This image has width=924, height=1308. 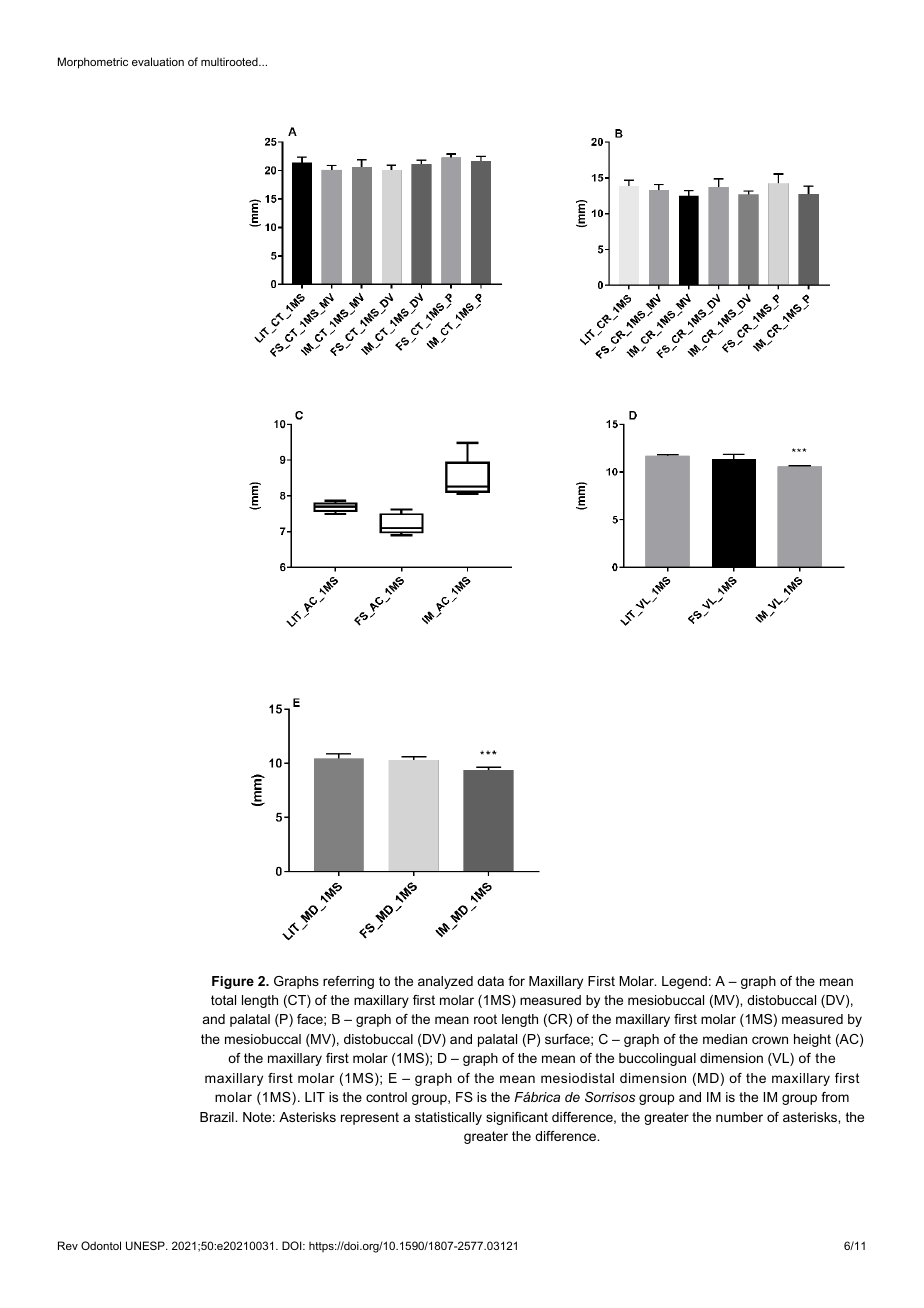 What do you see at coordinates (448, 1118) in the image?
I see `statistically` at bounding box center [448, 1118].
